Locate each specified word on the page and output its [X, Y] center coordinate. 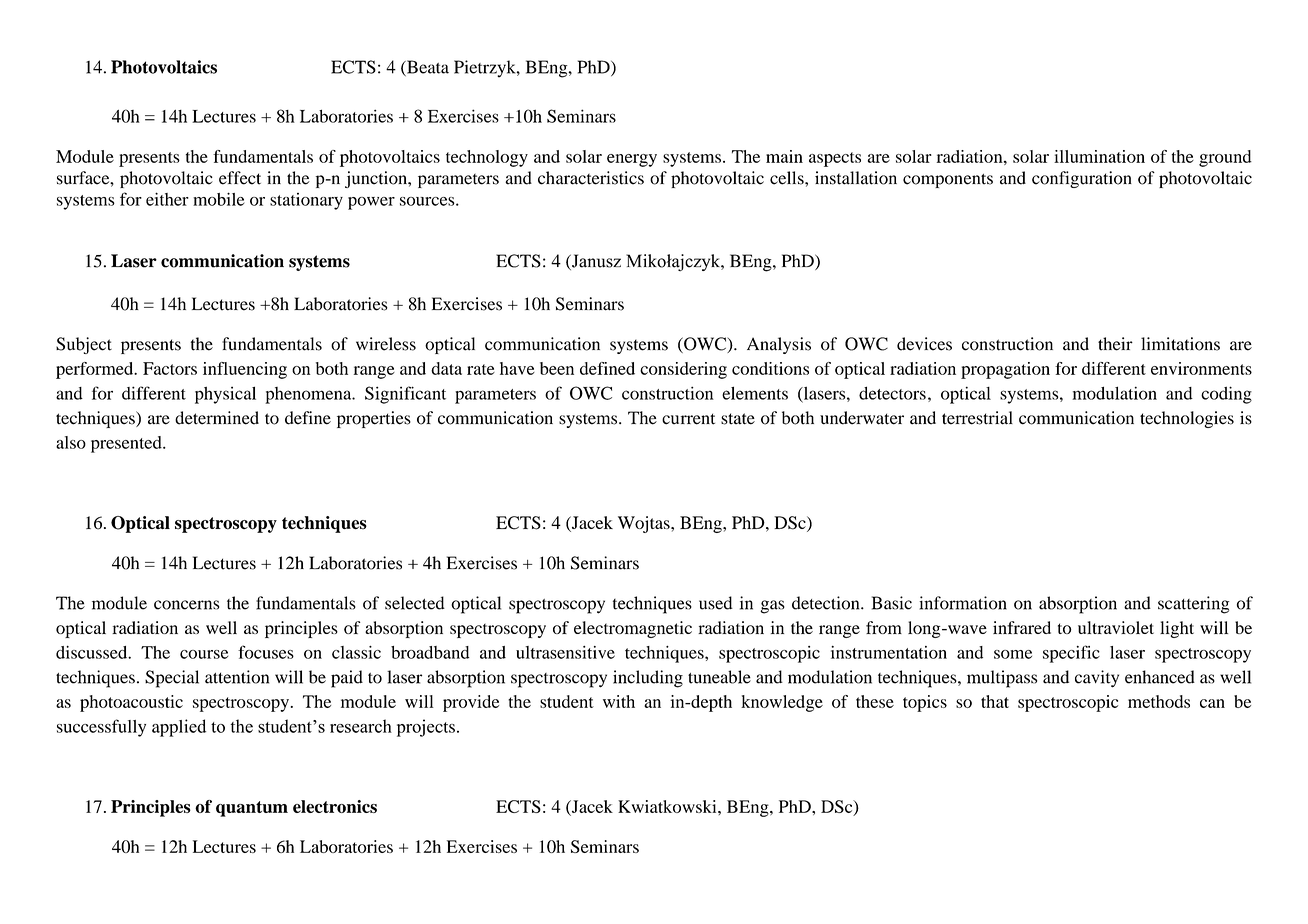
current [688, 419]
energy [632, 160]
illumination [1099, 156]
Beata [427, 68]
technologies [1187, 419]
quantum [252, 809]
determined [217, 418]
